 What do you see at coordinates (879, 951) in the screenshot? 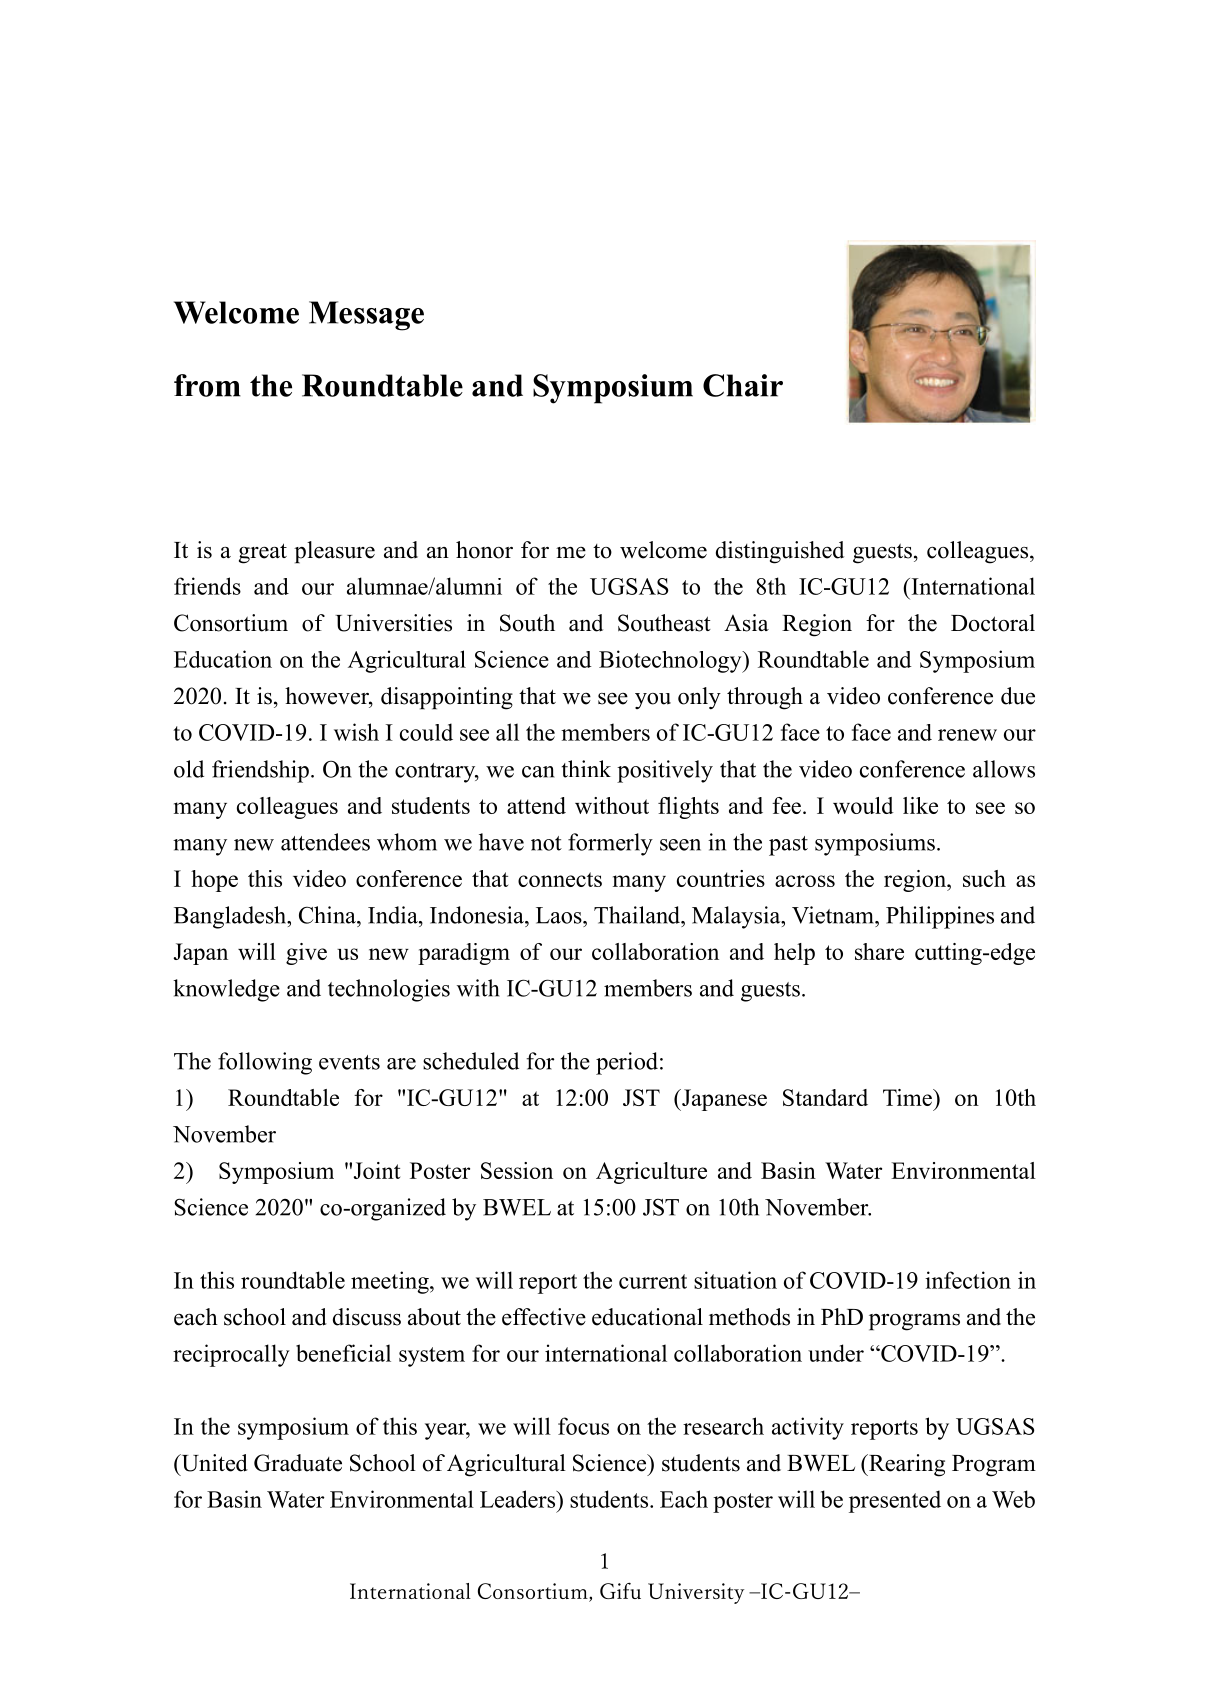
I see `share` at bounding box center [879, 951].
